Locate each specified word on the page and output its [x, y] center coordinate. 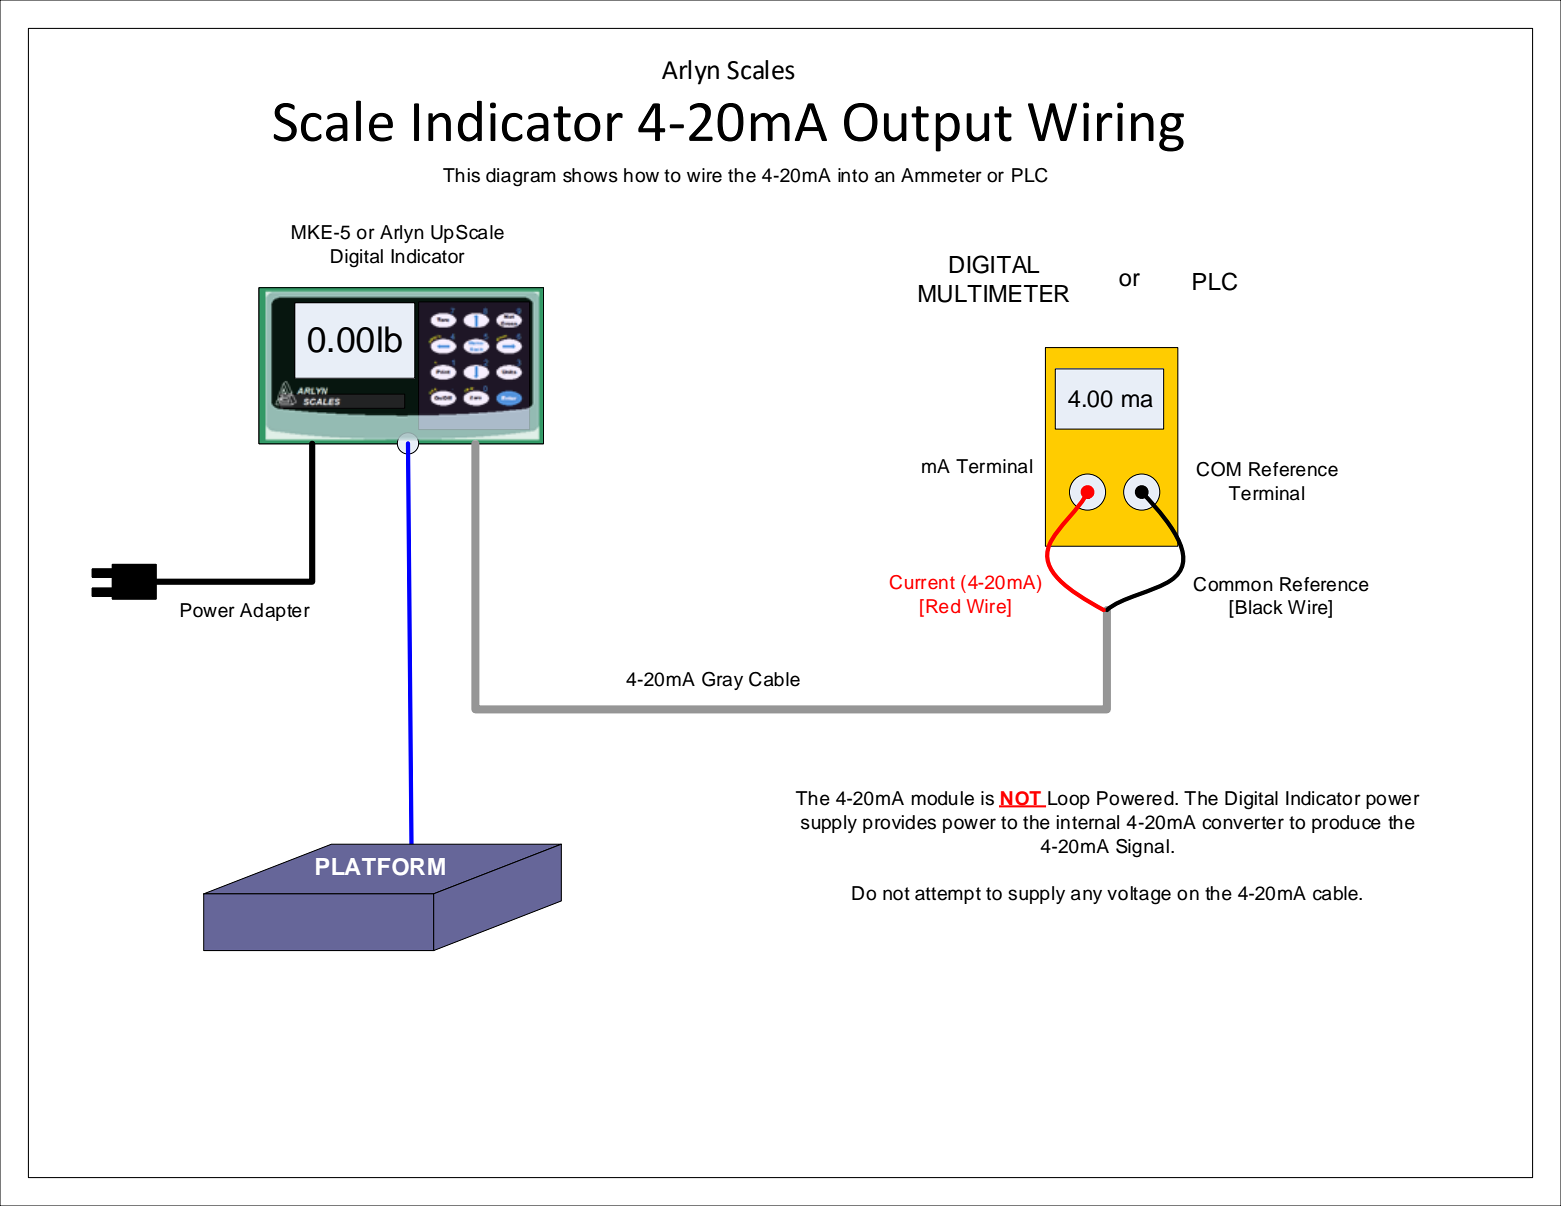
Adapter [275, 612]
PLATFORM [380, 867]
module [942, 798]
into [853, 175]
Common [1233, 584]
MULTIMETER [994, 294]
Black [1259, 607]
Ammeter [941, 175]
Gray [722, 680]
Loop [1069, 800]
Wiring [1106, 127]
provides [899, 824]
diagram [521, 177]
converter [1243, 823]
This [461, 175]
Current [922, 582]
